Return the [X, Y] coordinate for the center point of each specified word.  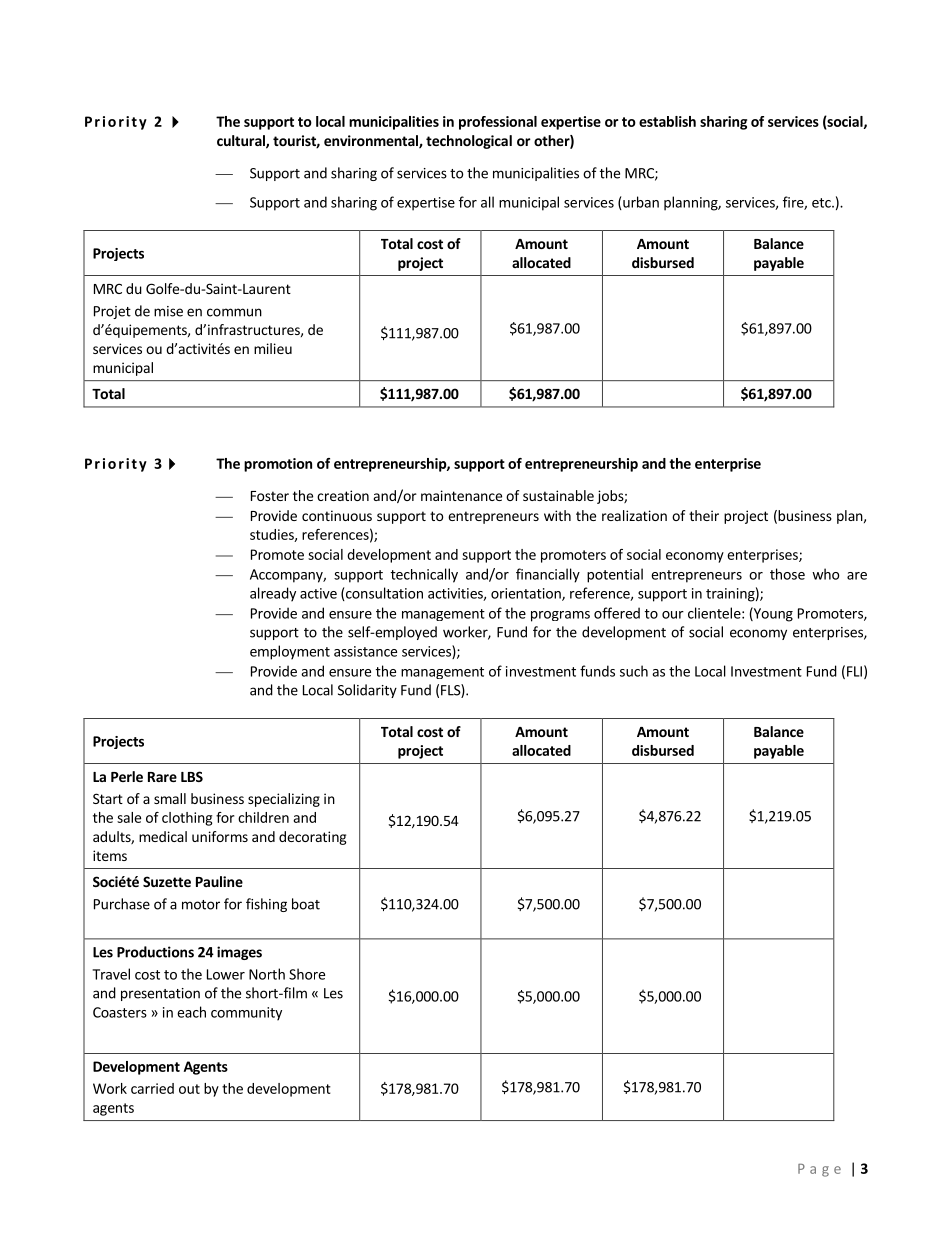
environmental [372, 142]
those [787, 574]
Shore [307, 974]
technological [469, 142]
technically [424, 575]
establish [667, 121]
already [273, 594]
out [189, 1089]
